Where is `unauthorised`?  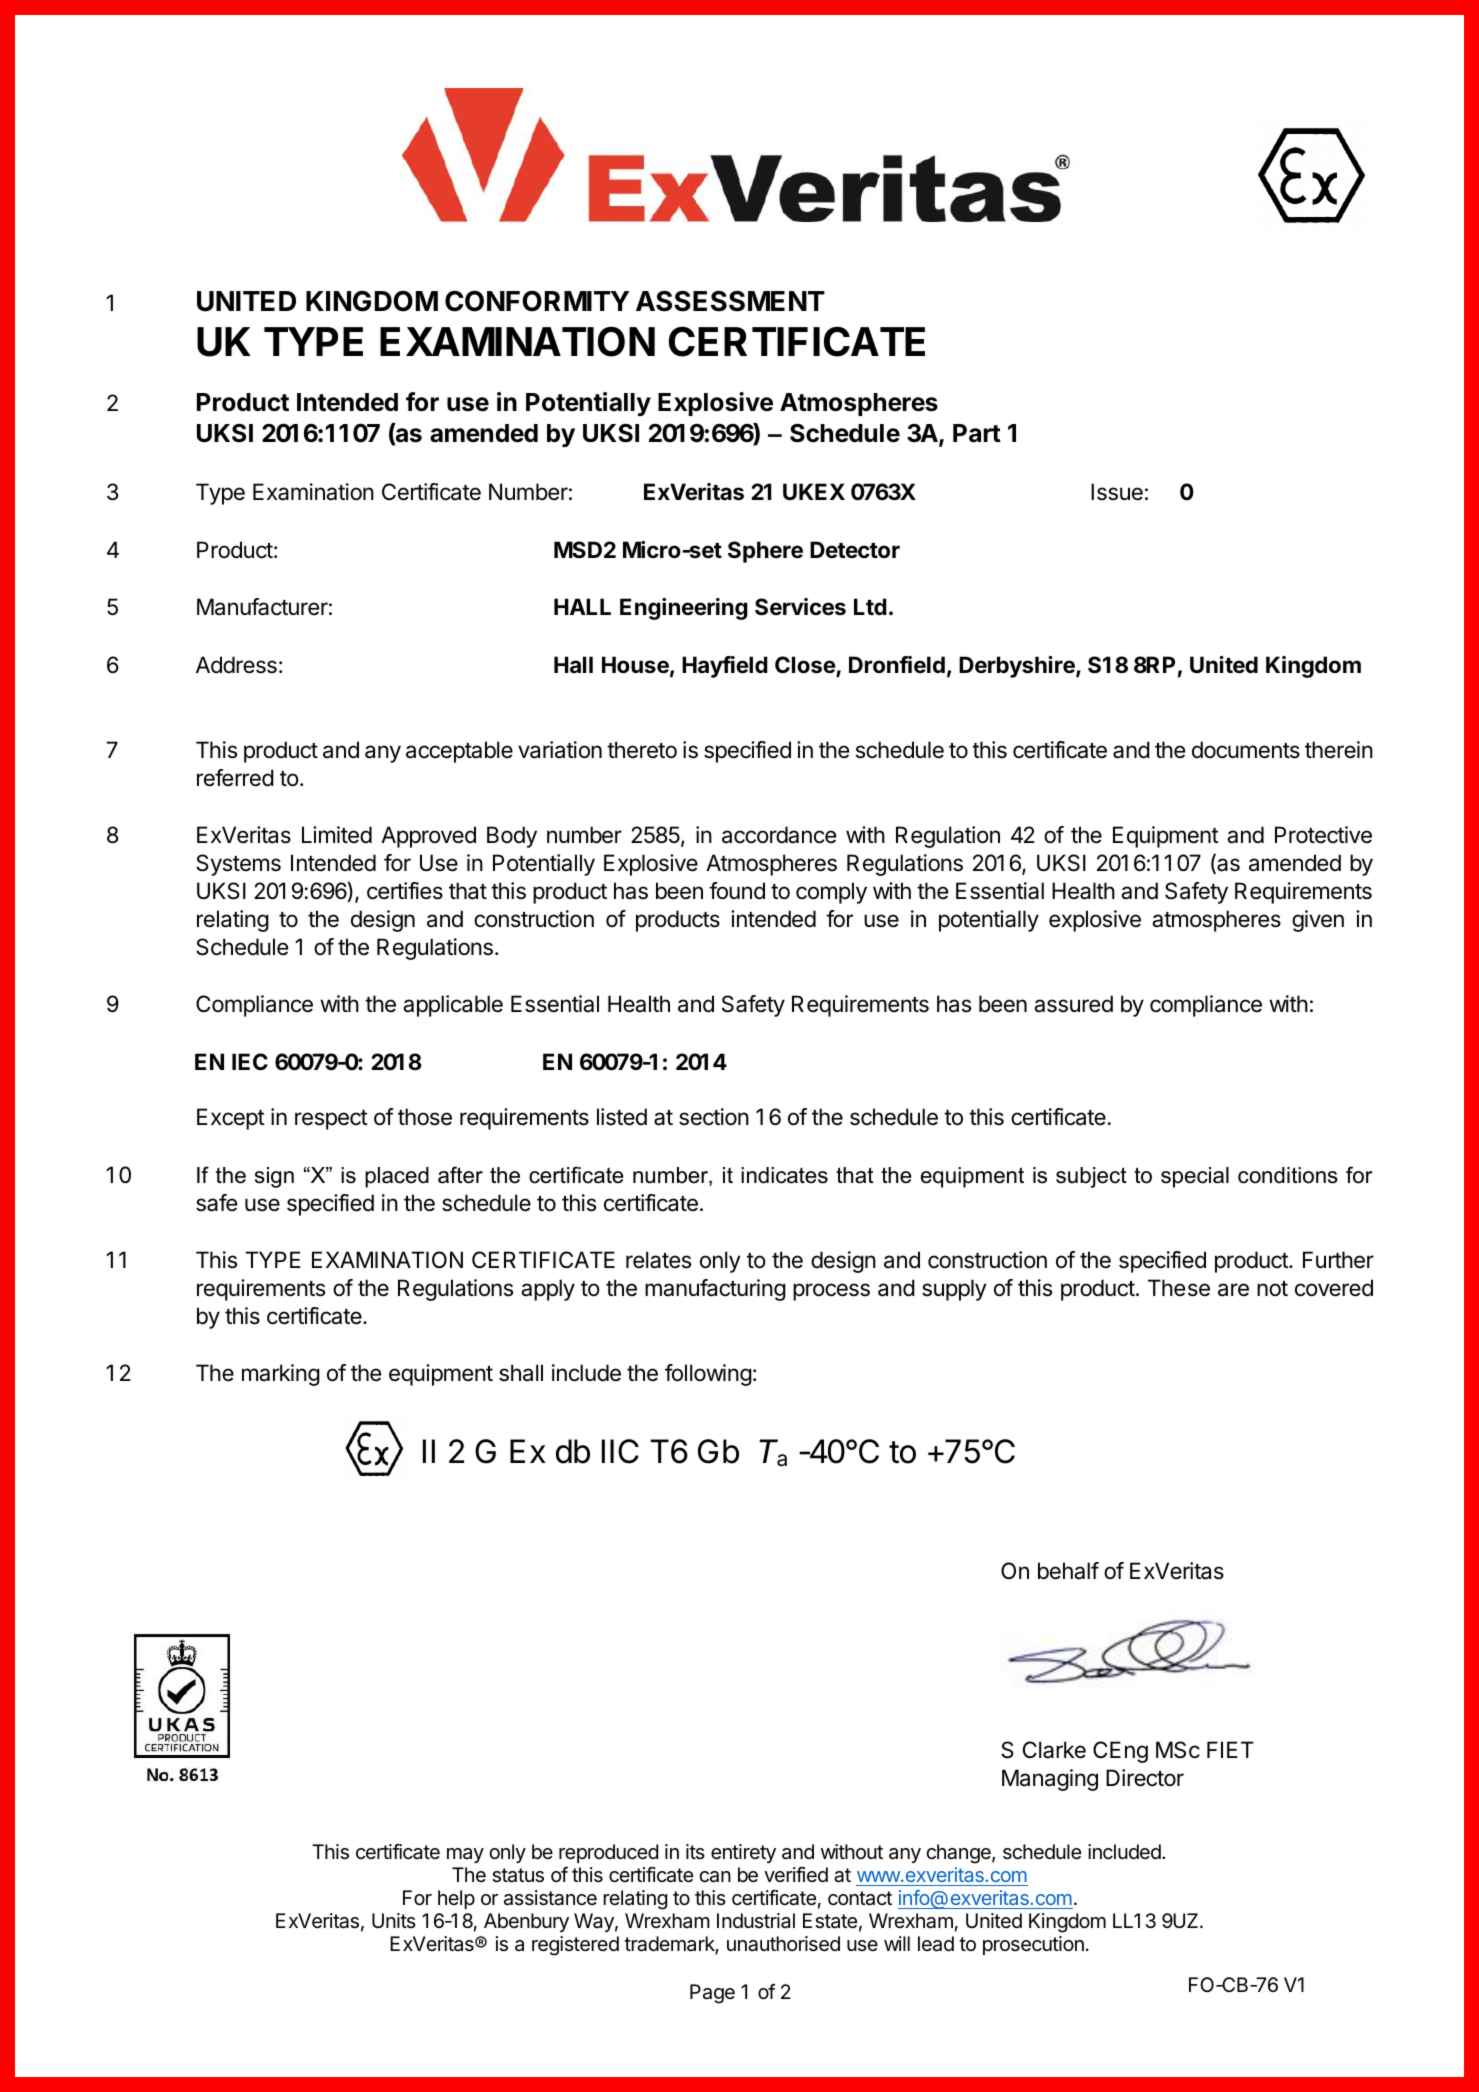 unauthorised is located at coordinates (783, 1944).
